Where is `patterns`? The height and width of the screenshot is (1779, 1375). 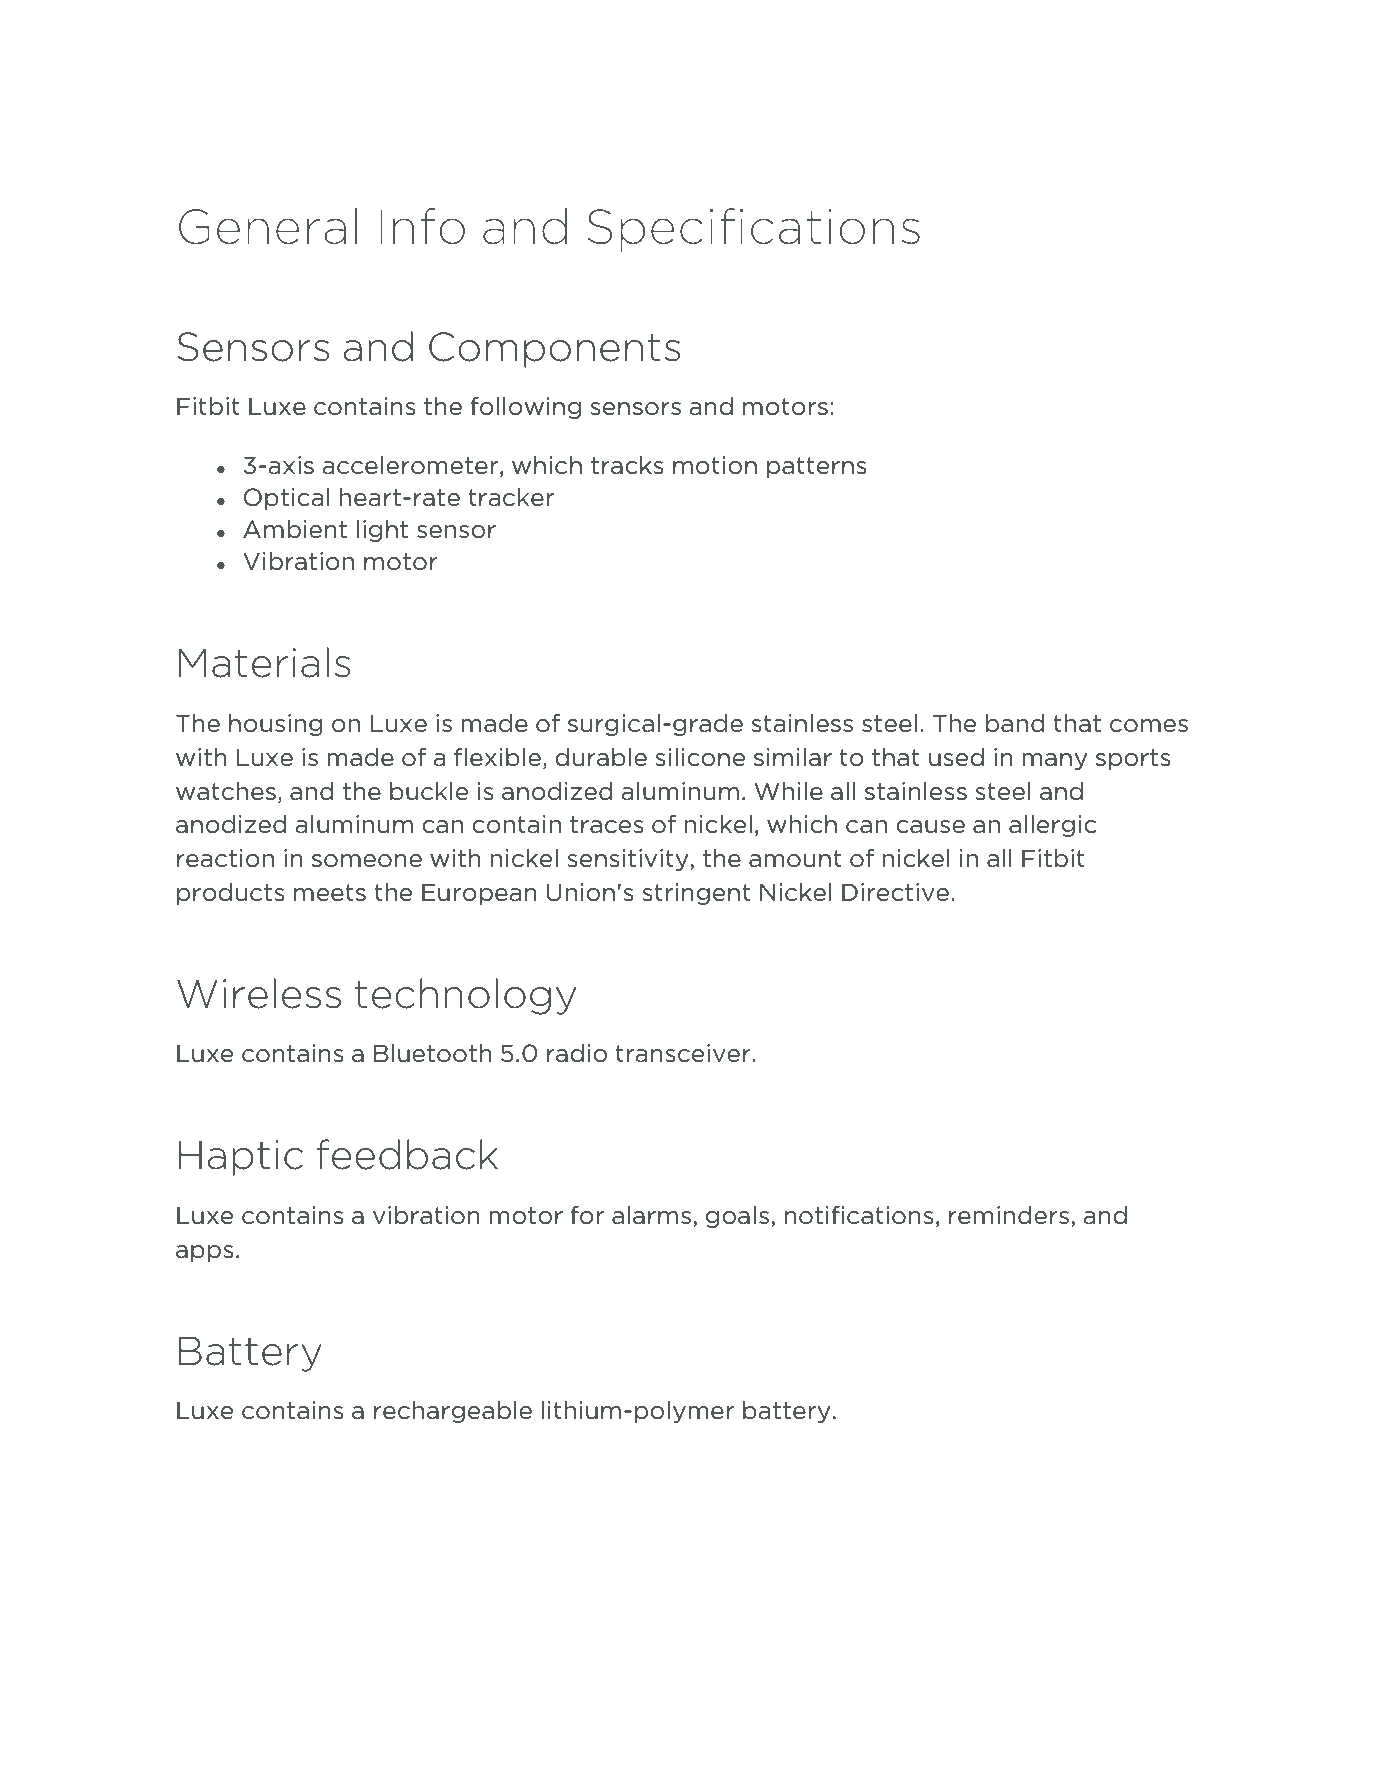
patterns is located at coordinates (817, 467).
